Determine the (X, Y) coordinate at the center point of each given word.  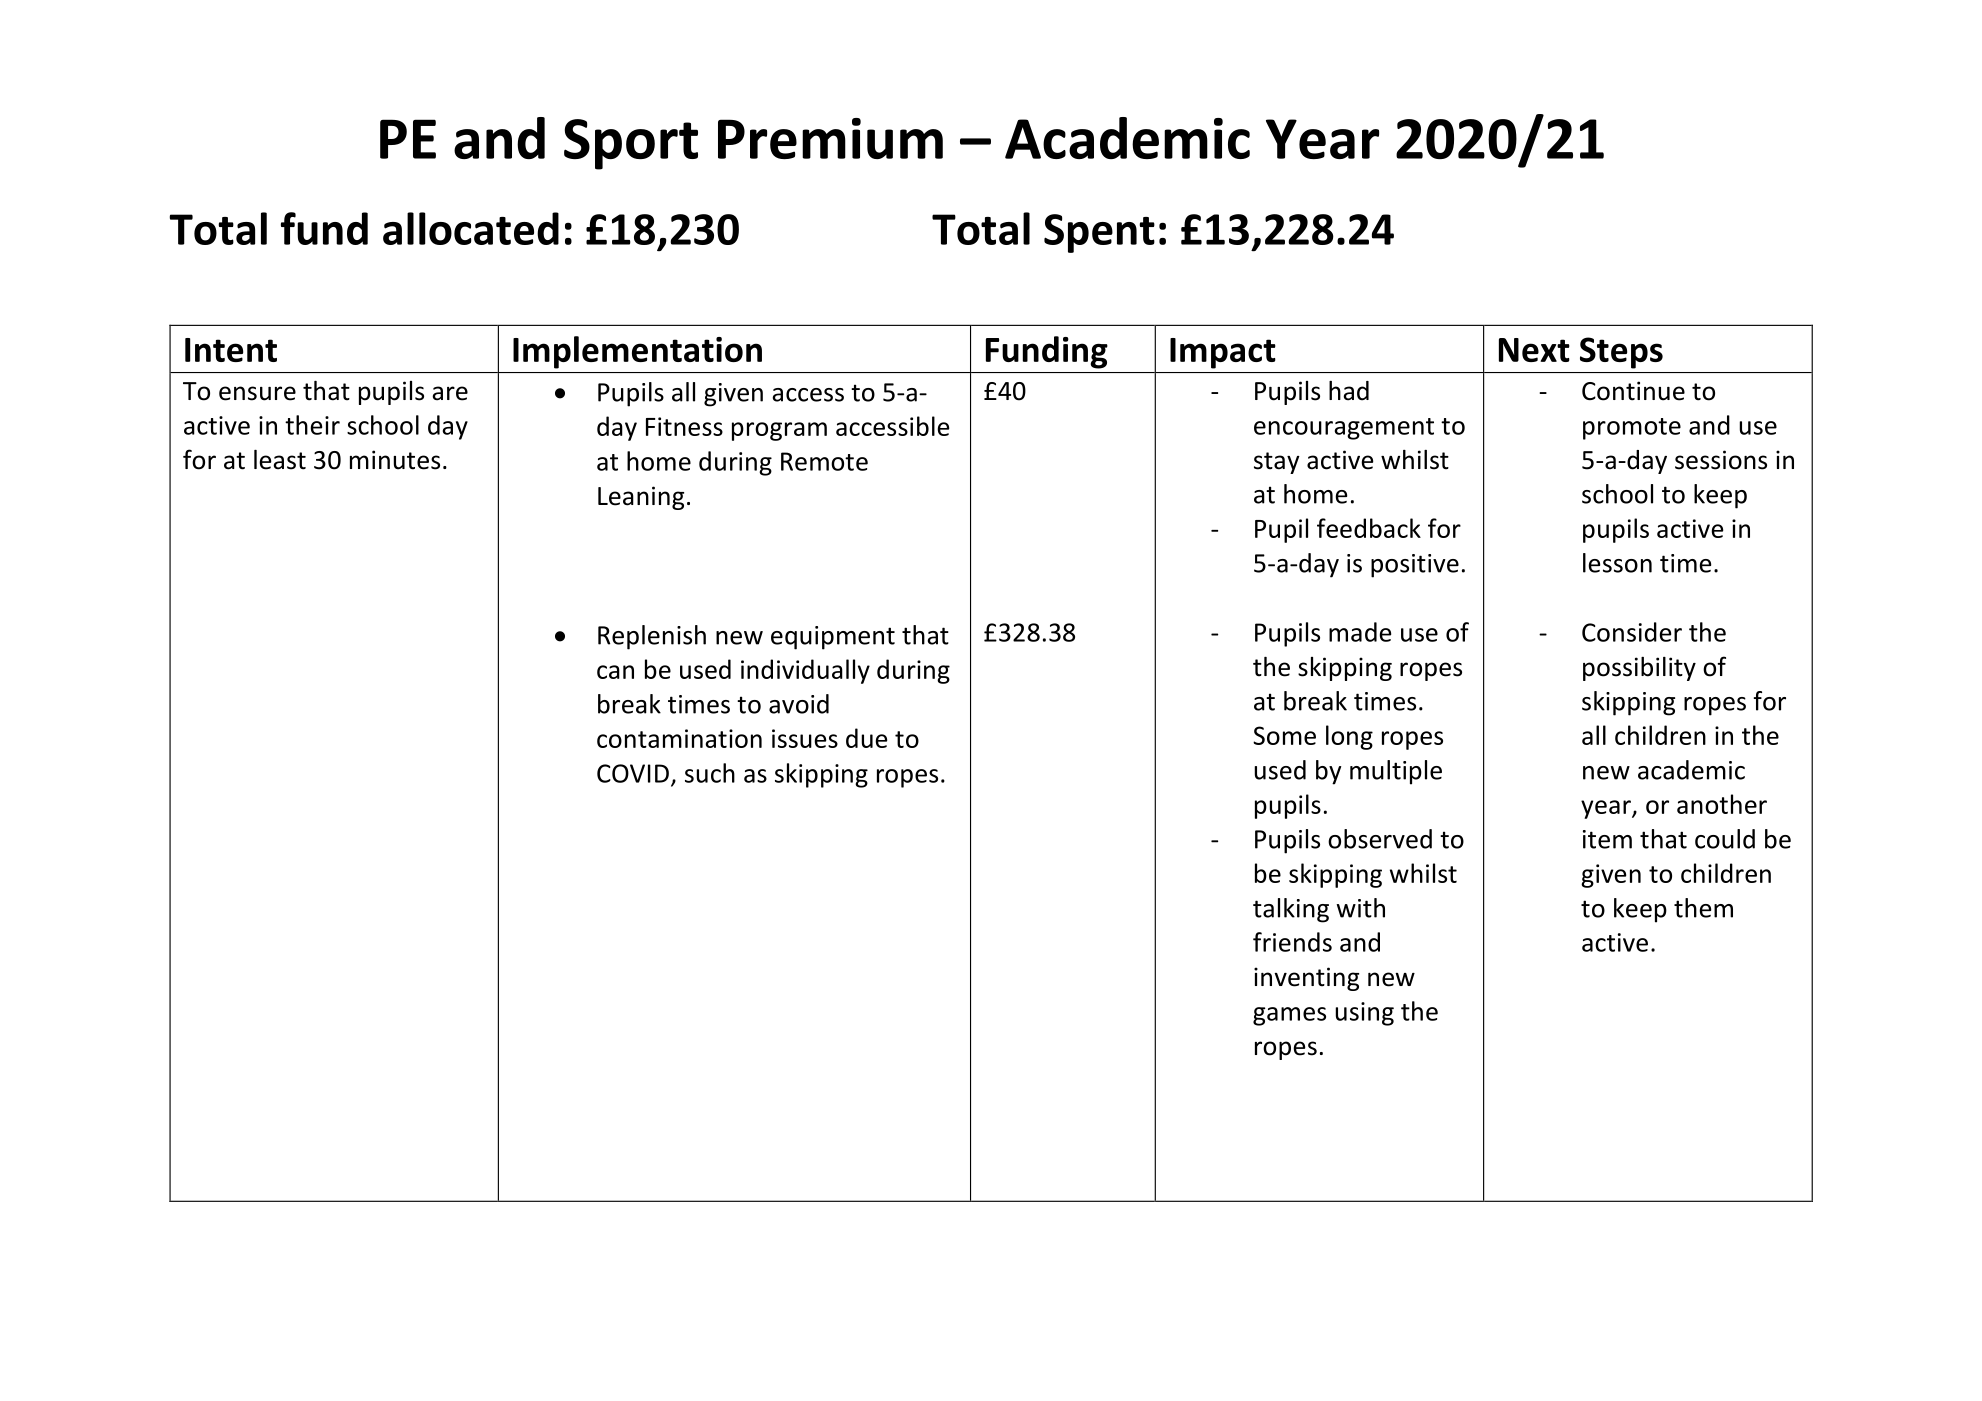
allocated (471, 228)
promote (1632, 429)
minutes (395, 460)
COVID (633, 773)
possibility (1639, 669)
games (1289, 1016)
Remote (824, 461)
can (615, 672)
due (867, 738)
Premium (830, 138)
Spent (1099, 233)
